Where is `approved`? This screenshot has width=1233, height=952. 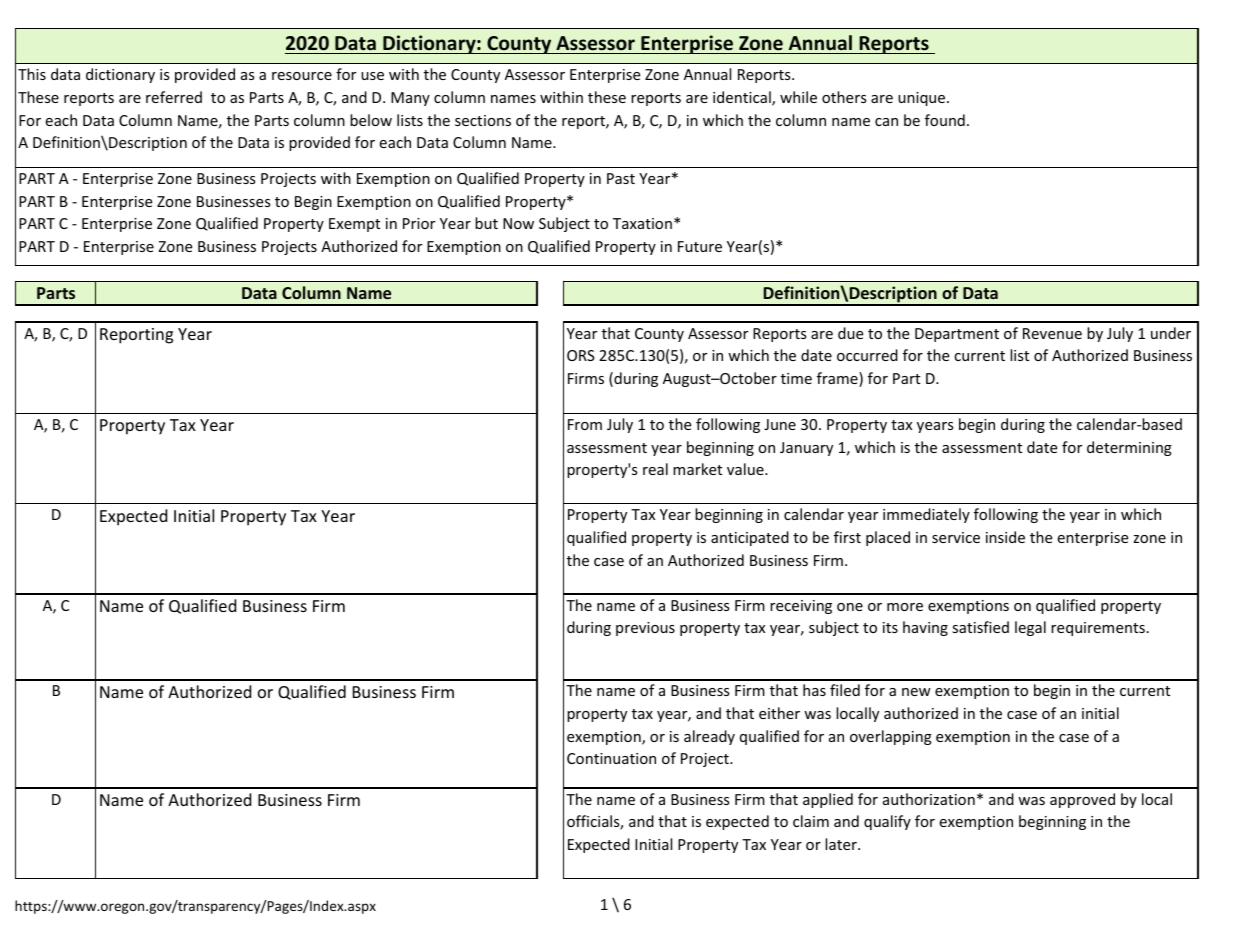
approved is located at coordinates (1082, 800).
